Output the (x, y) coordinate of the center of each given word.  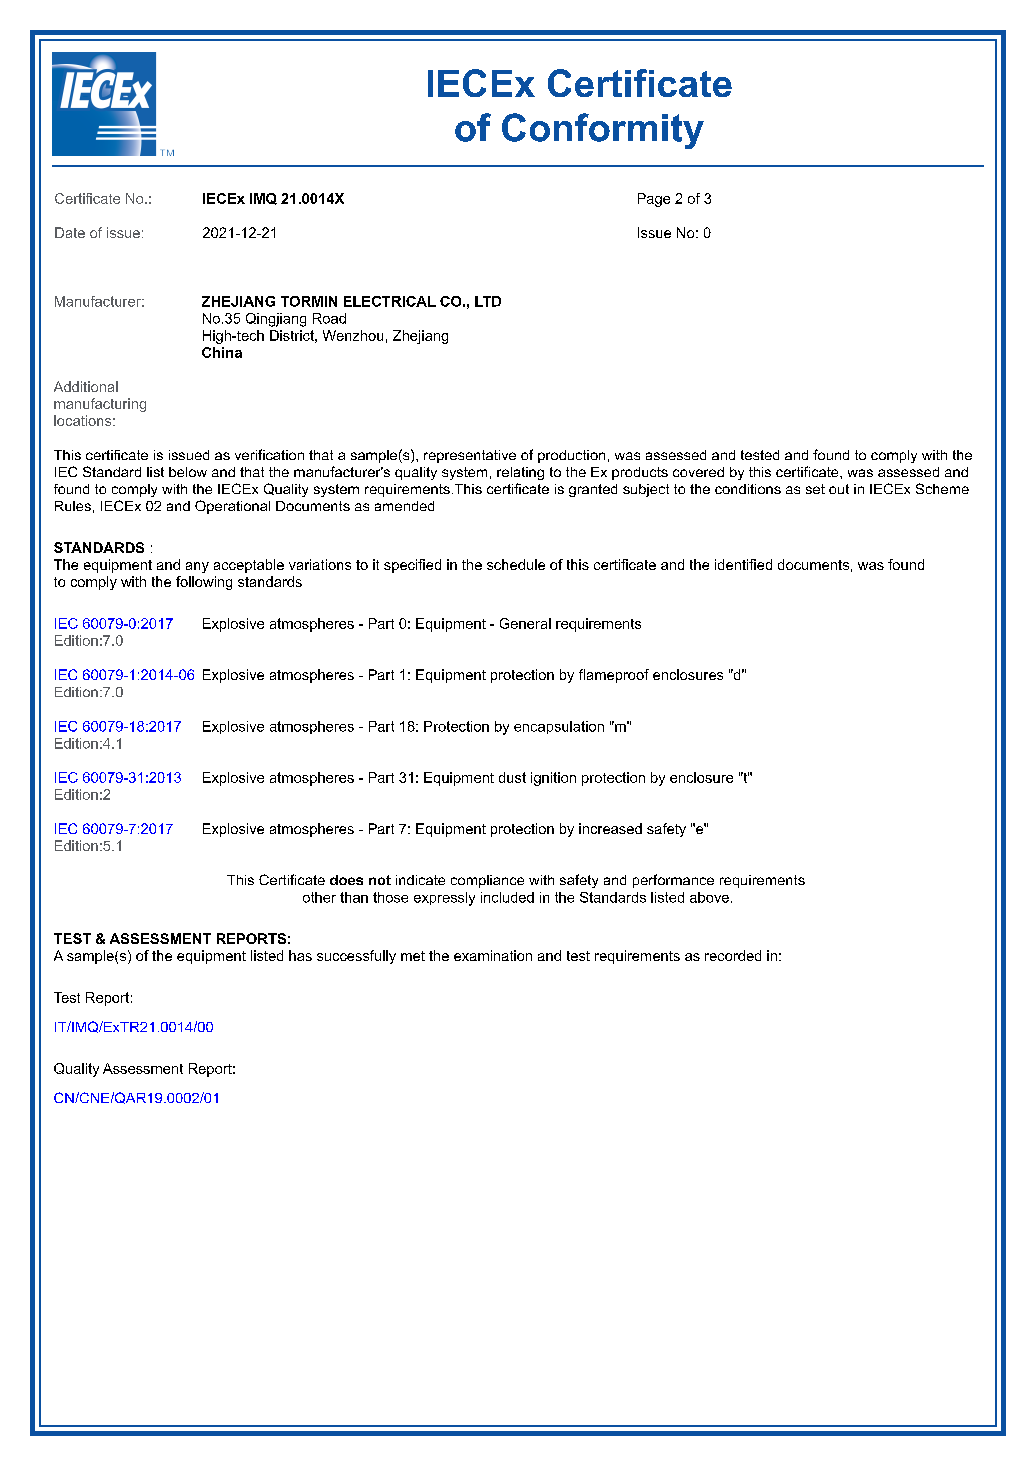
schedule (516, 564)
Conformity (603, 131)
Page (654, 200)
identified (743, 564)
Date (70, 232)
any (197, 567)
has (300, 955)
